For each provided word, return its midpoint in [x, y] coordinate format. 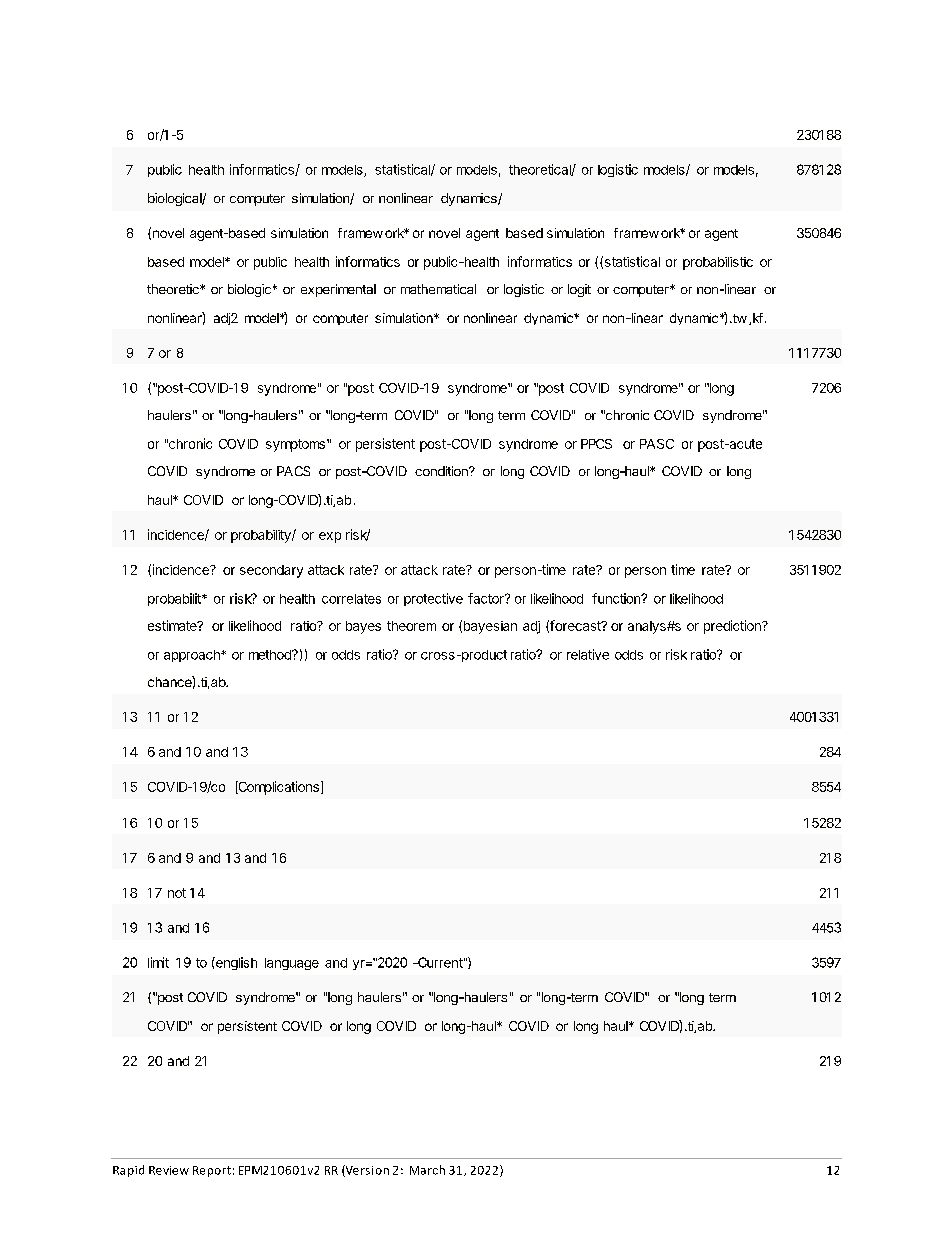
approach [193, 656]
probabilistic [718, 263]
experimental [338, 290]
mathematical [438, 289]
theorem [411, 626]
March [427, 1170]
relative [588, 654]
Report [212, 1171]
